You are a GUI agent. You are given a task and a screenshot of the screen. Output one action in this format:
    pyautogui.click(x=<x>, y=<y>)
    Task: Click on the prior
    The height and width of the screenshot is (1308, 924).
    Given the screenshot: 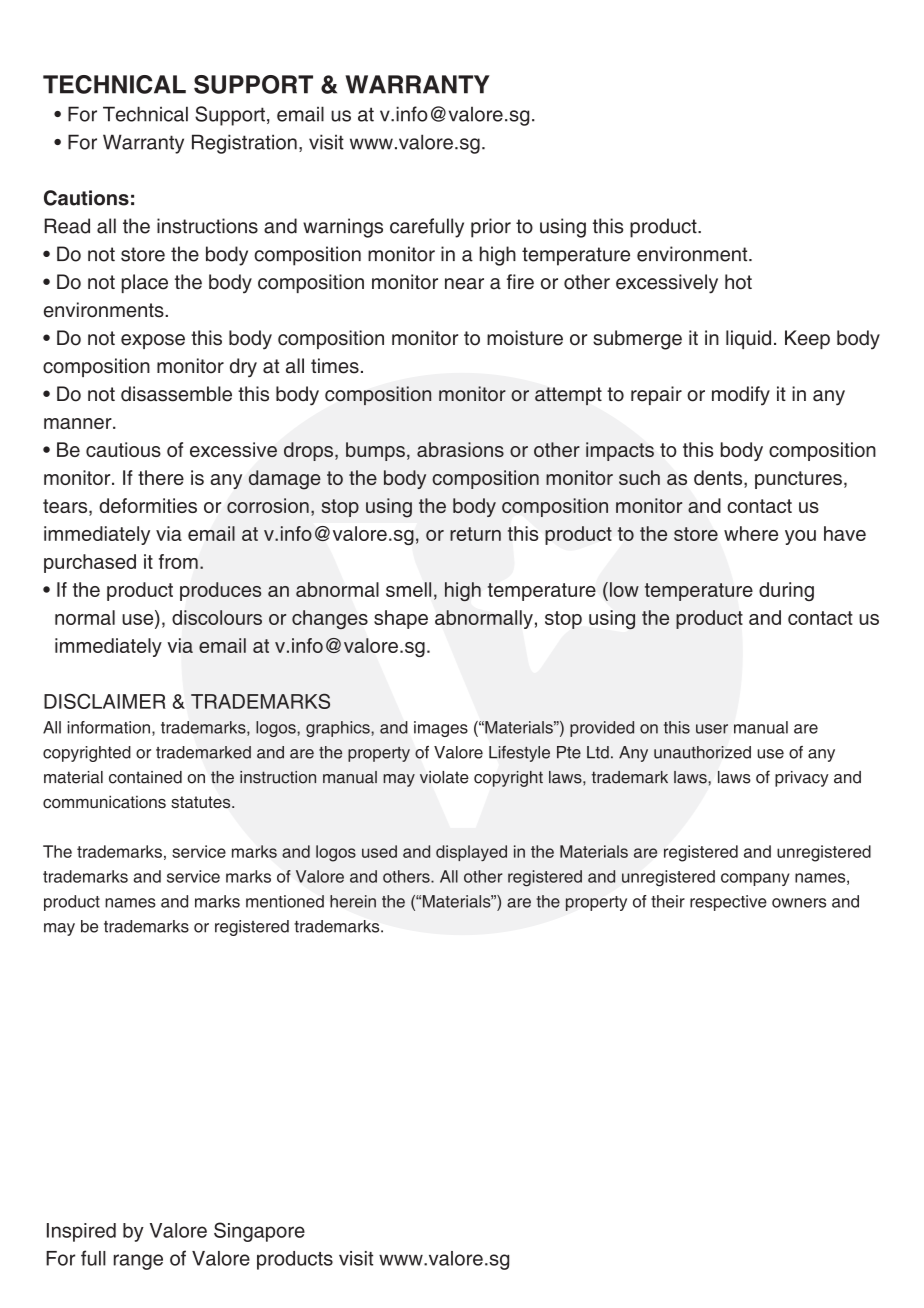 What is the action you would take?
    pyautogui.click(x=491, y=228)
